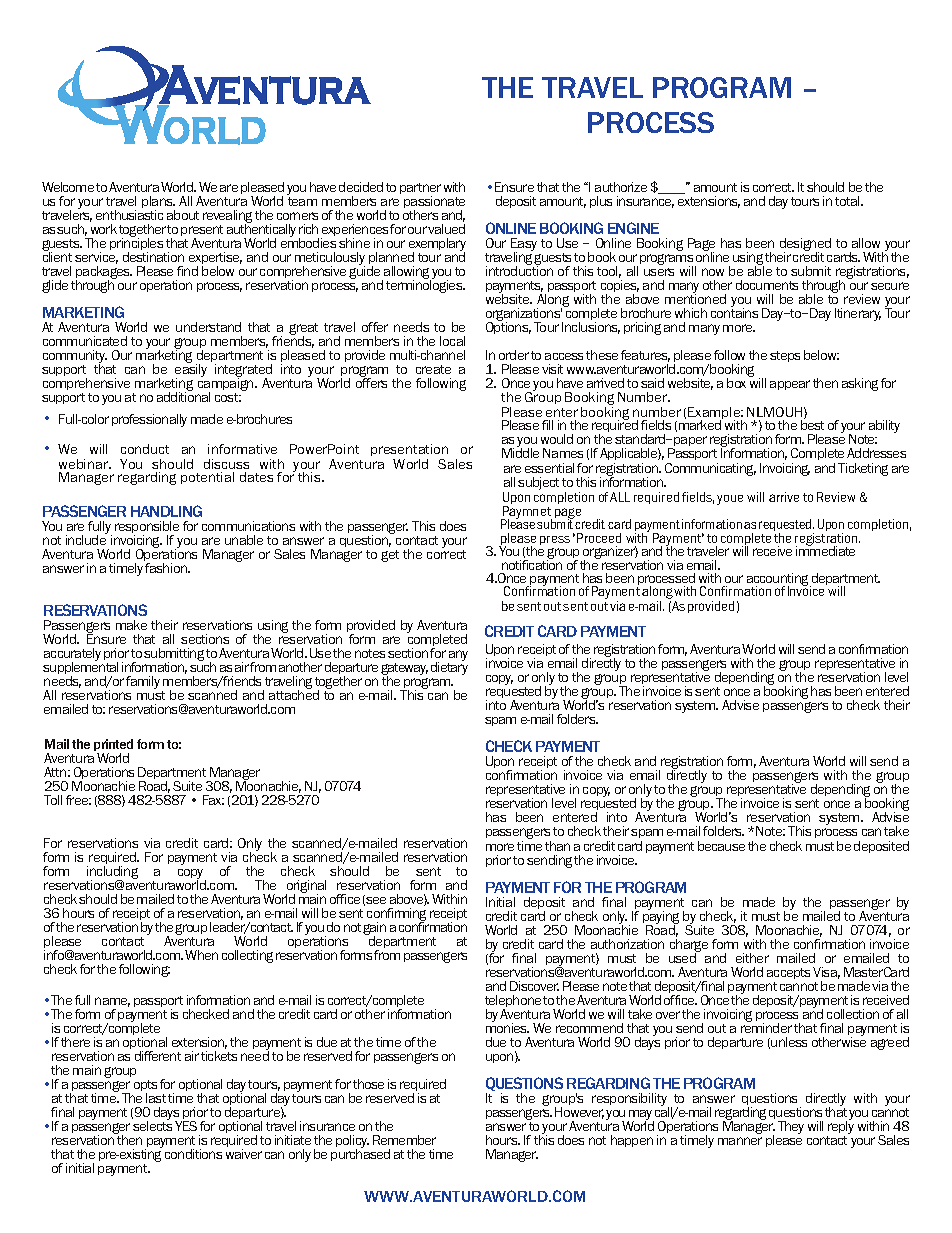  Describe the element at coordinates (825, 550) in the page. I see `immediate` at that location.
